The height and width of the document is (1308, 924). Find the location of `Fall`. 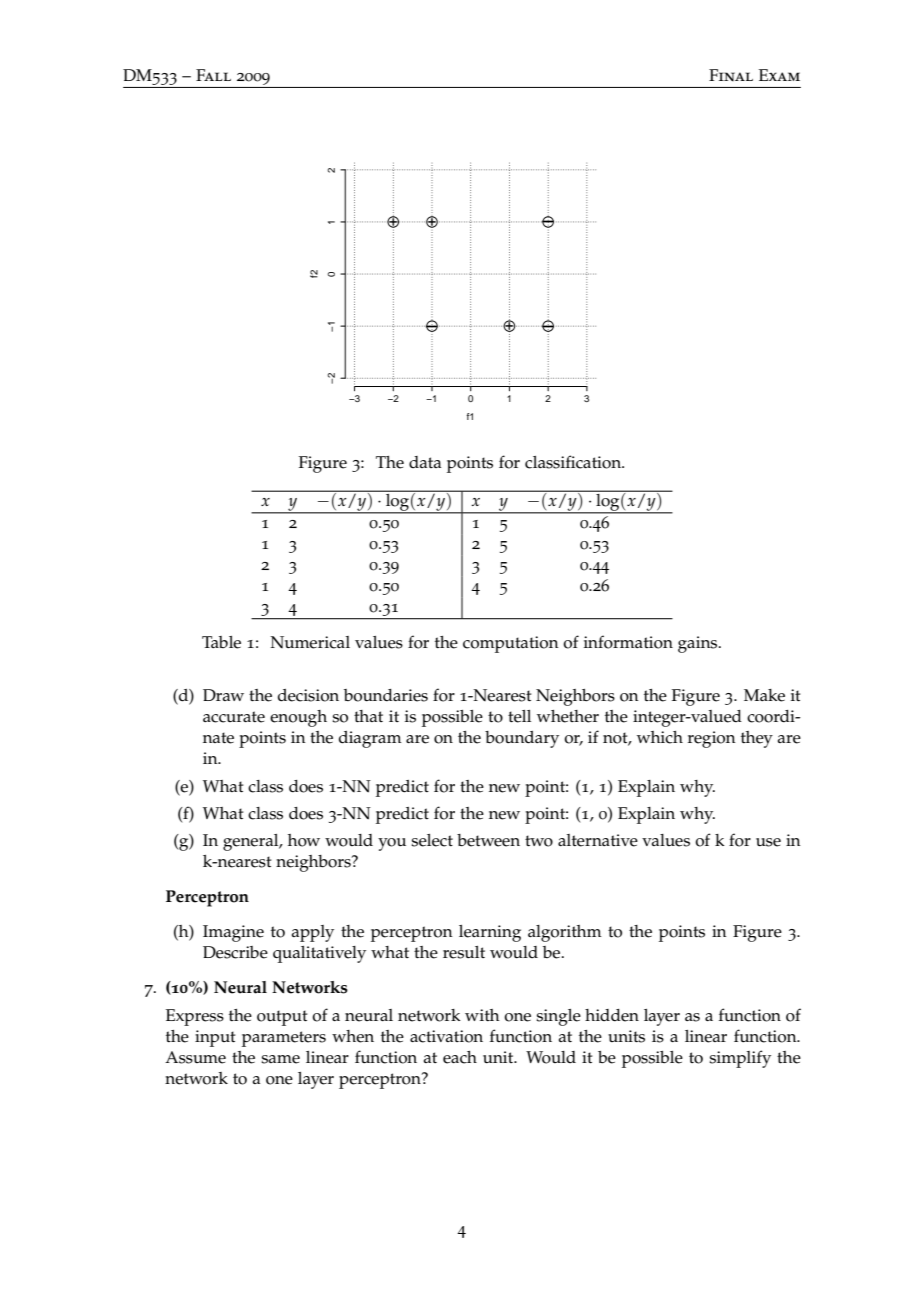

Fall is located at coordinates (213, 75).
